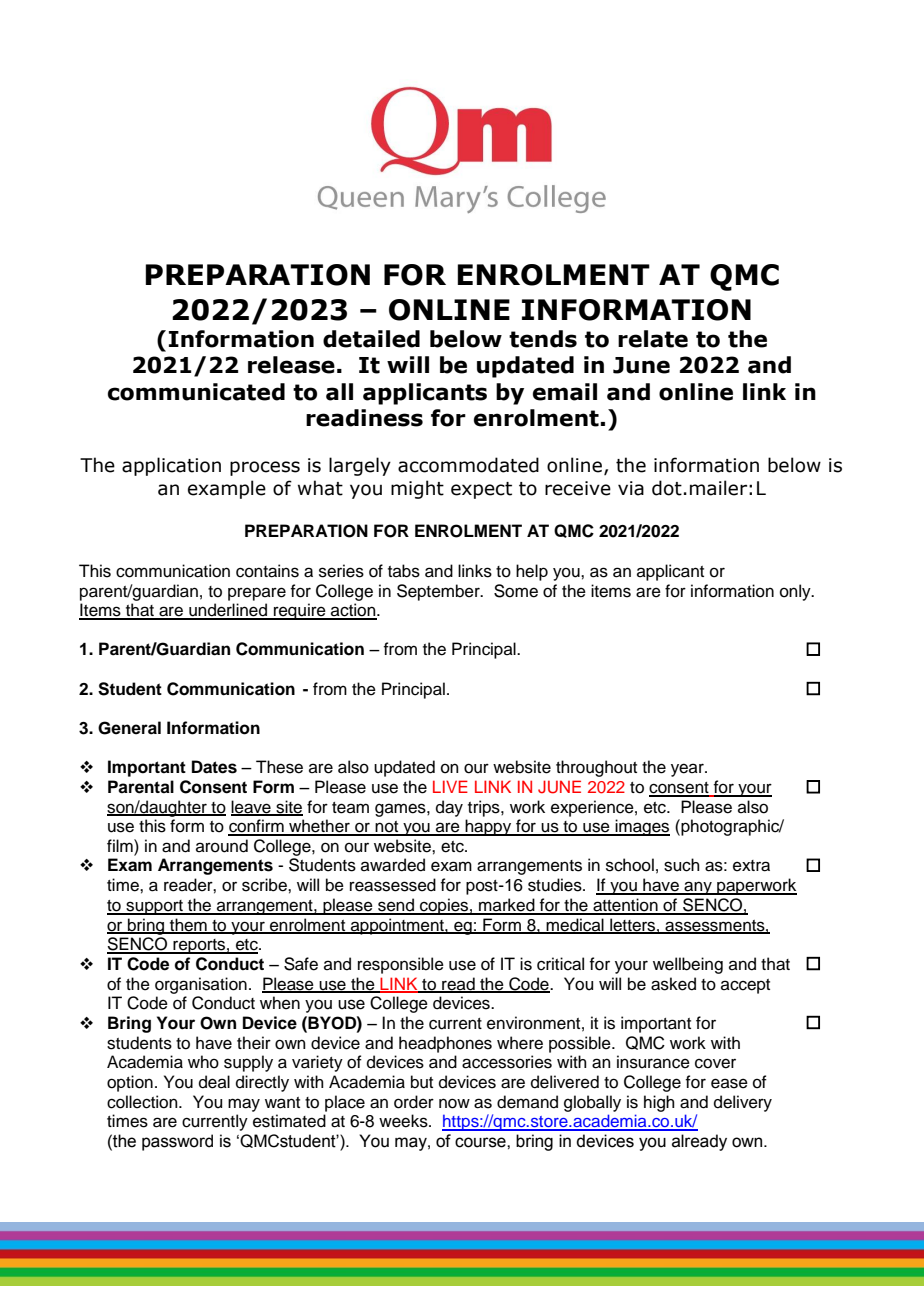 The image size is (924, 1308). I want to click on now, so click(454, 1103).
